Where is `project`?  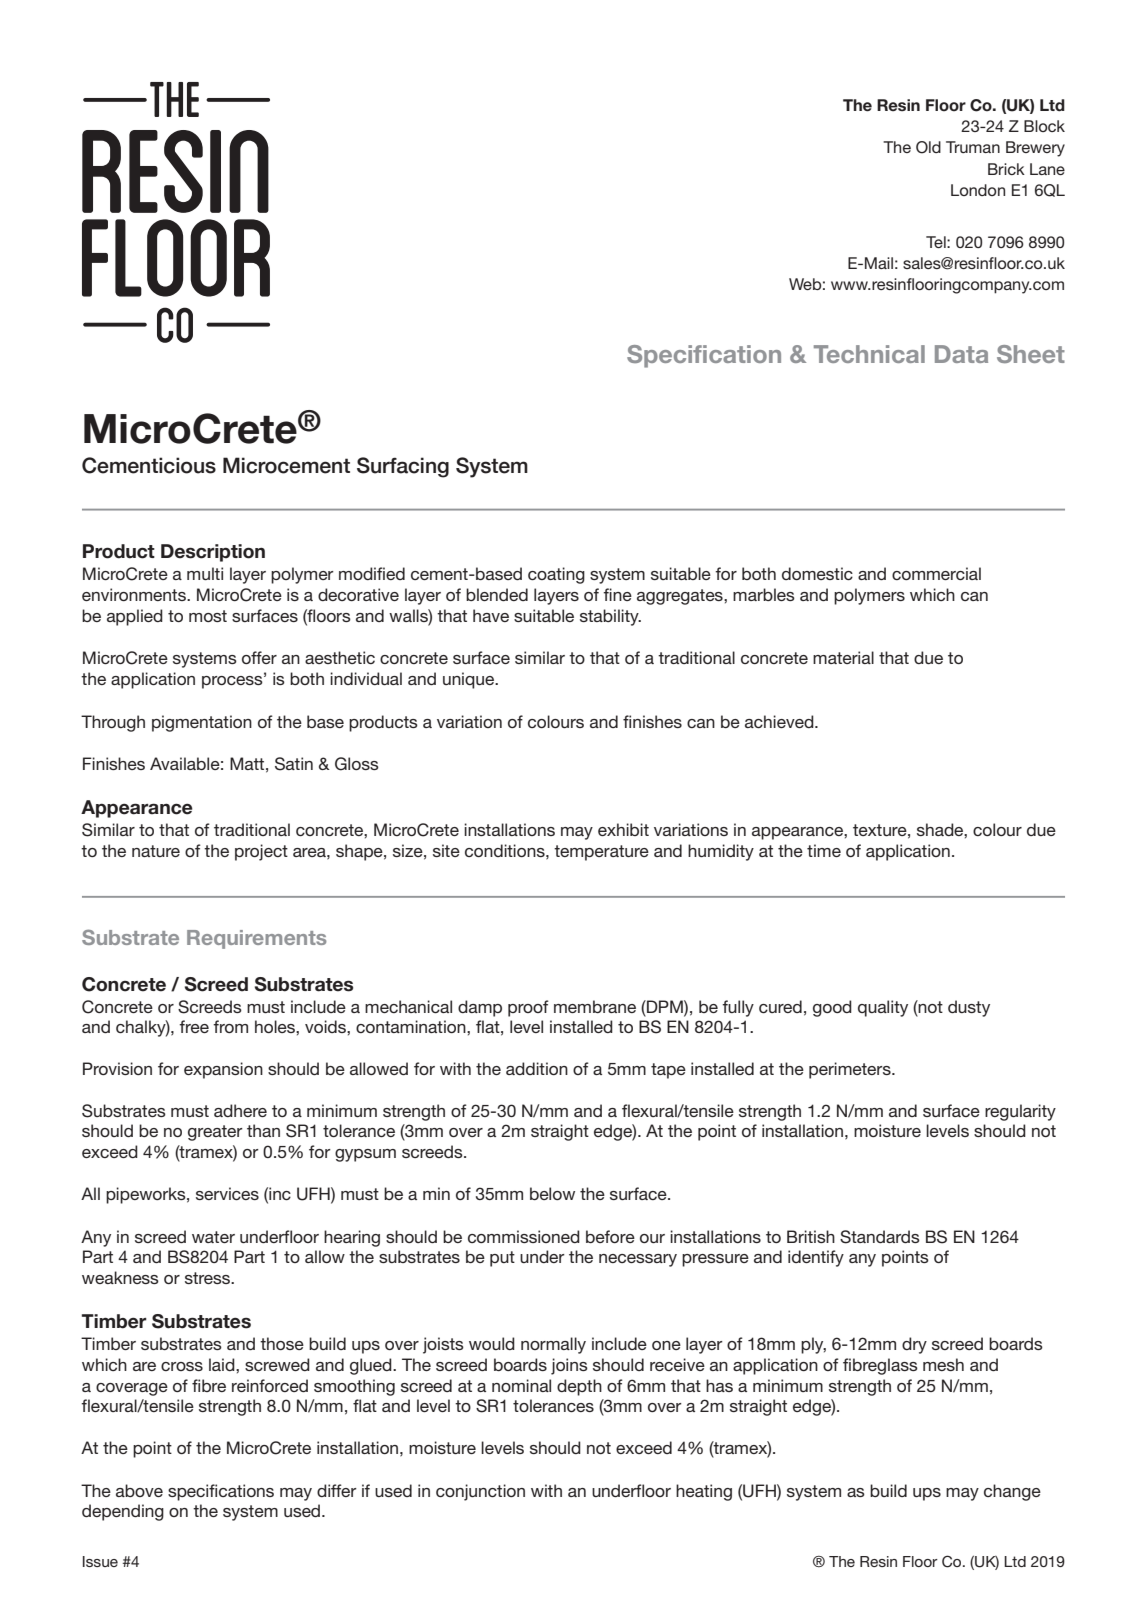 project is located at coordinates (261, 852).
